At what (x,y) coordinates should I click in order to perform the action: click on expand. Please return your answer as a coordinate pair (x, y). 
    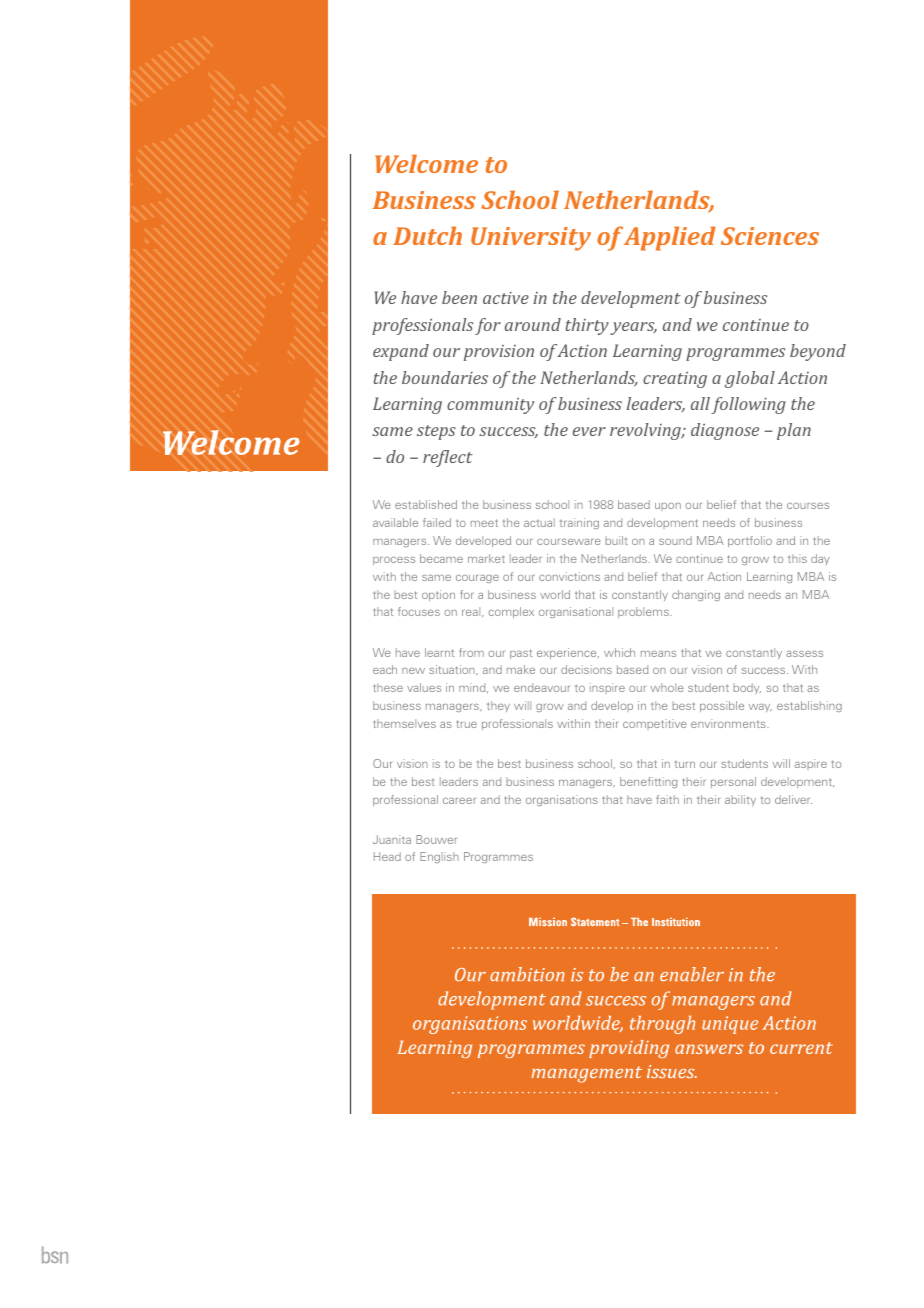
    Looking at the image, I should click on (401, 352).
